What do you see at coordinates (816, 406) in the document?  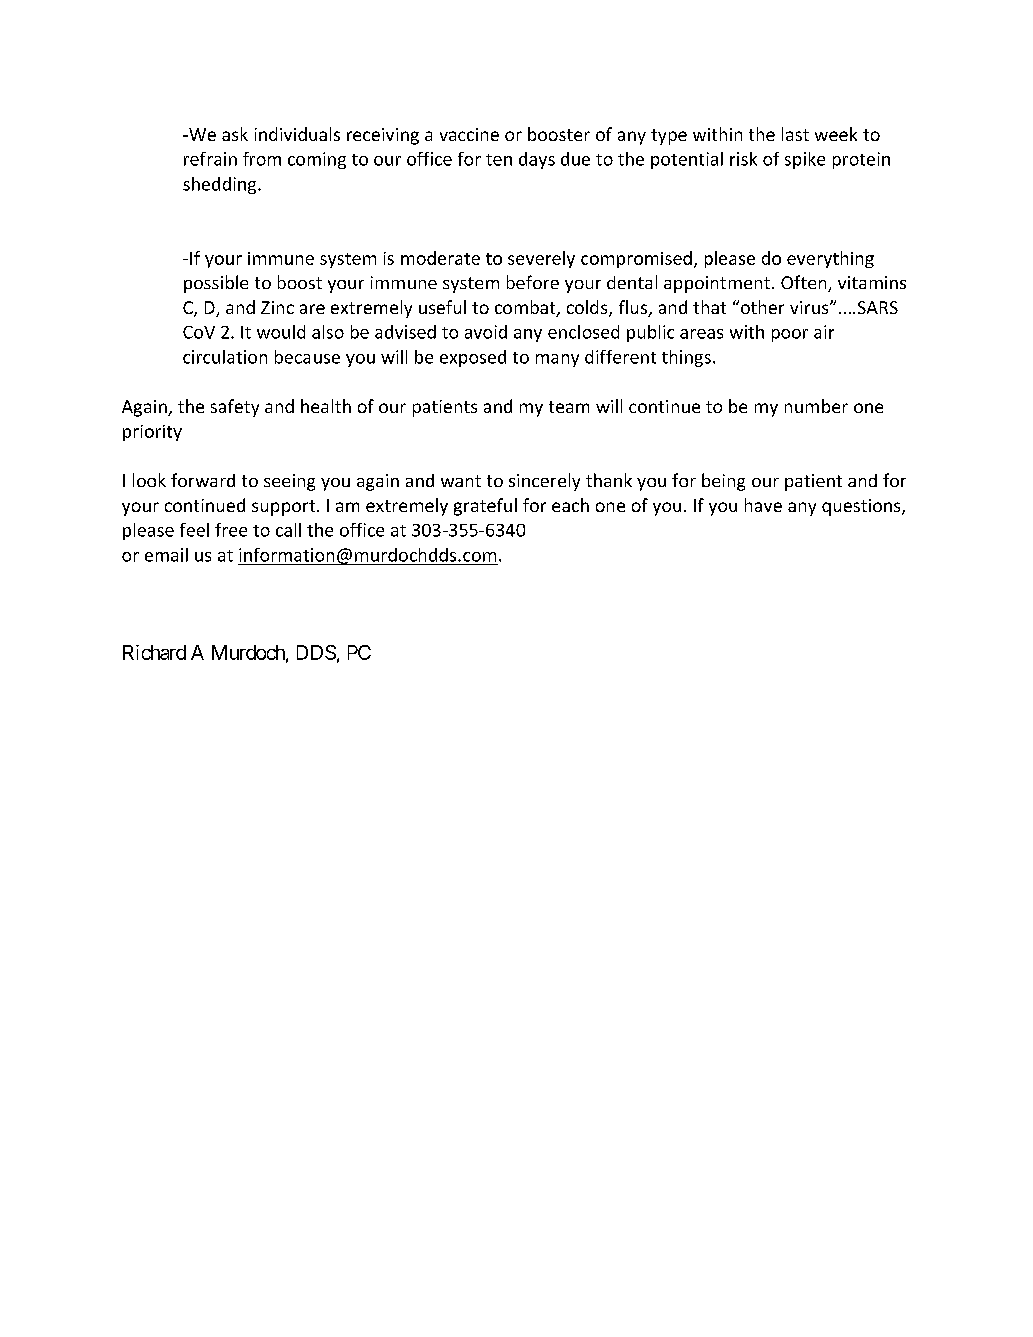 I see `number` at bounding box center [816, 406].
